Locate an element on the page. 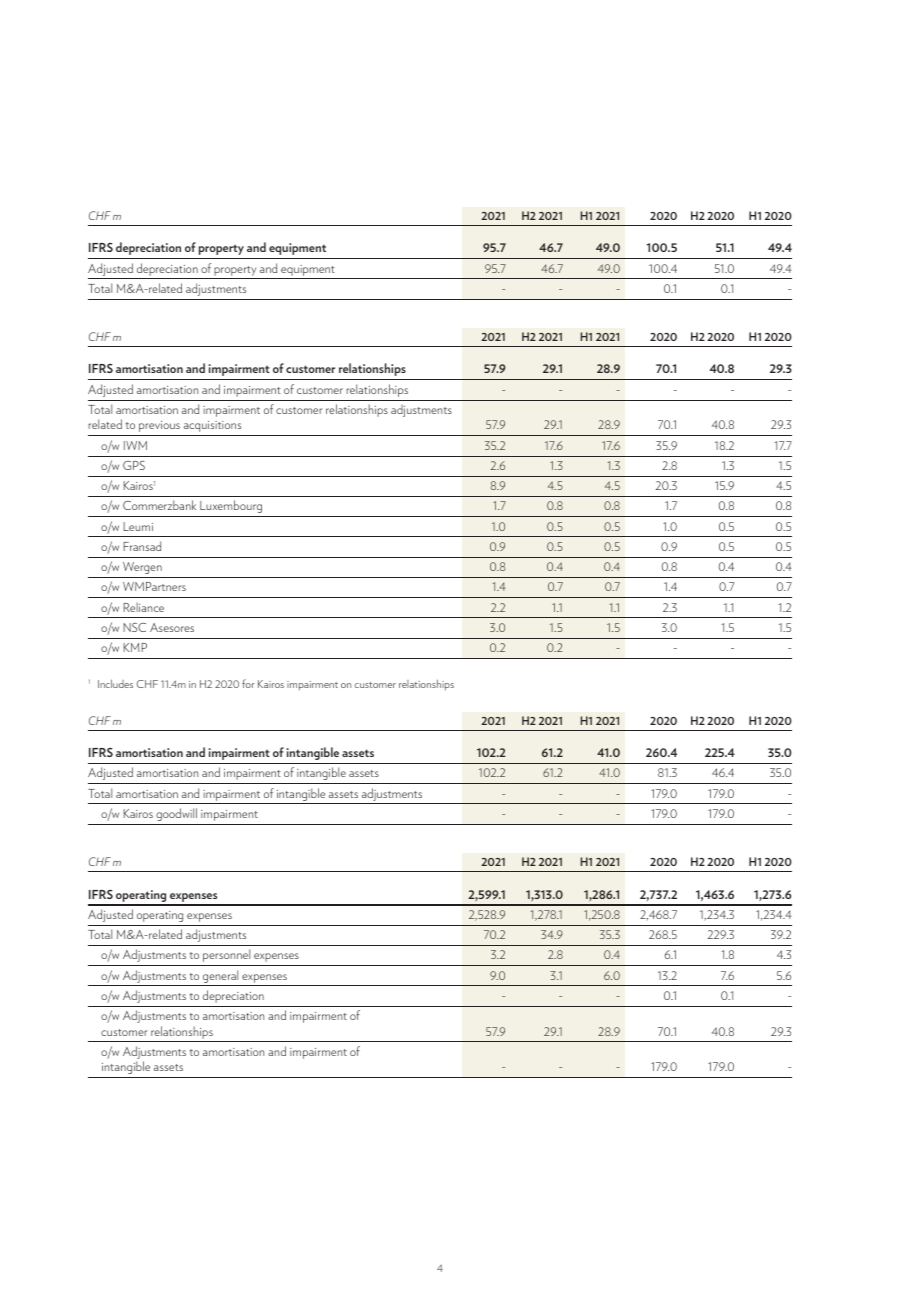 The width and height of the document is (924, 1308). for is located at coordinates (248, 683).
